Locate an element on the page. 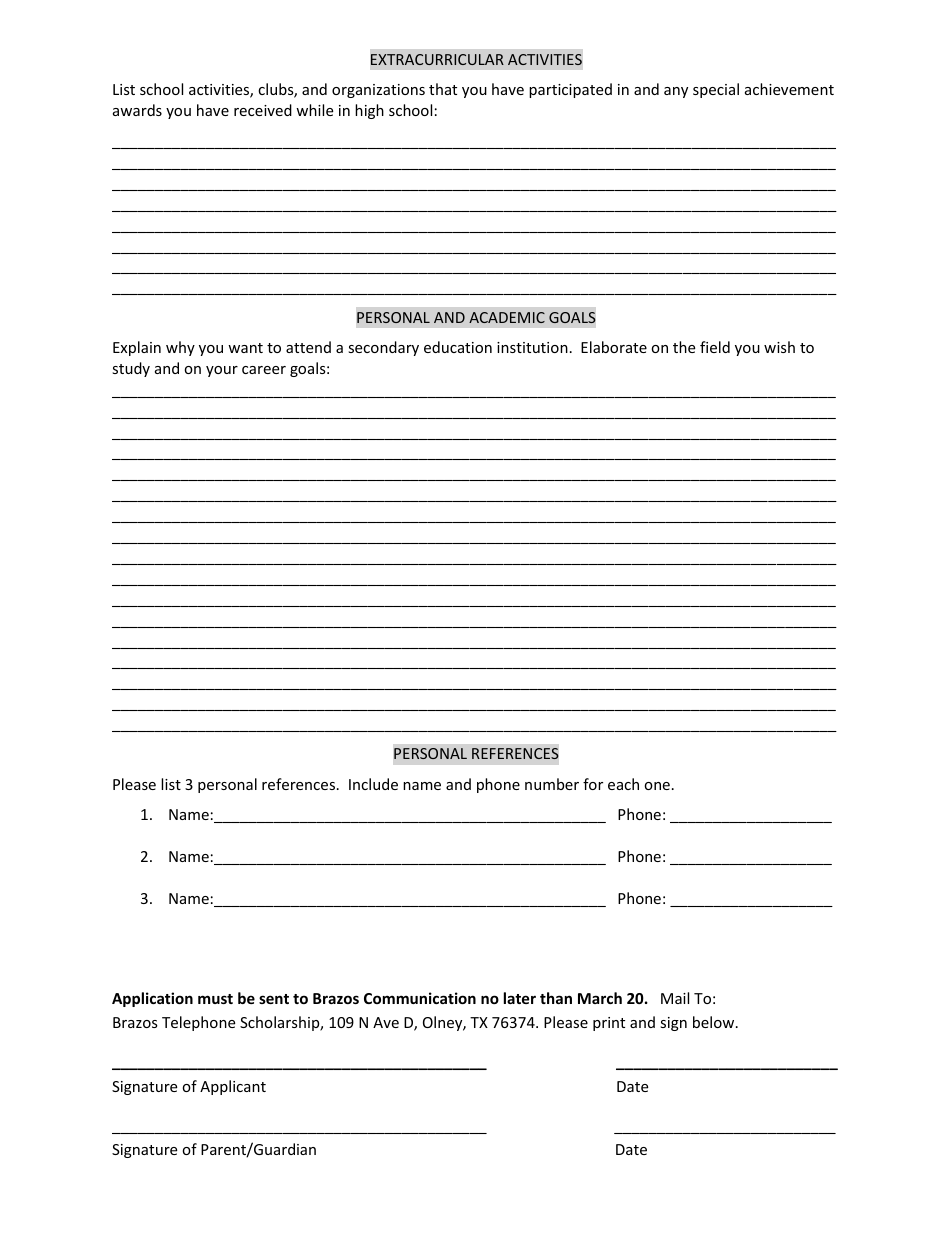 This document has height=1233, width=952. that is located at coordinates (443, 89).
